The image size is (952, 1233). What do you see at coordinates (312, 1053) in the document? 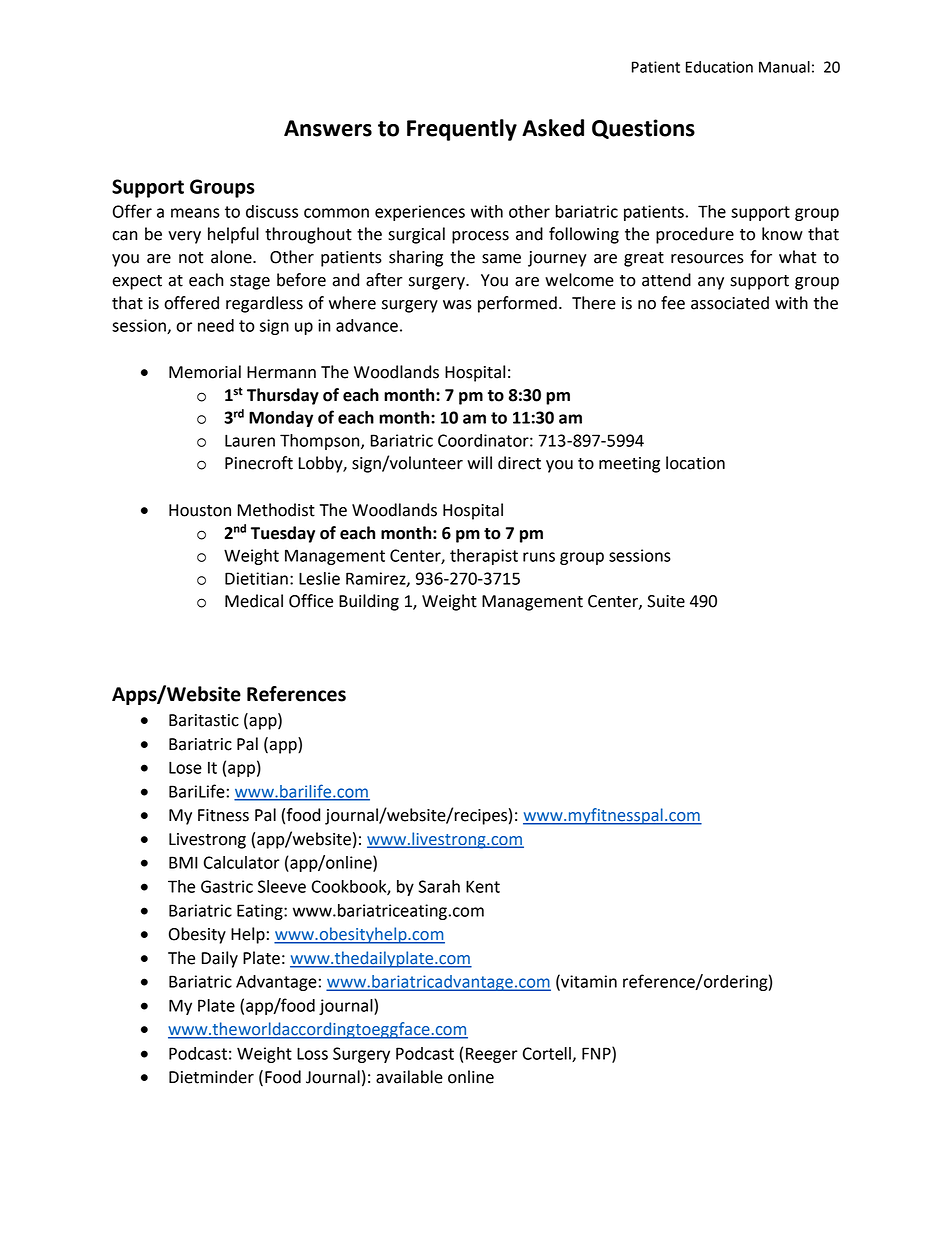
I see `Loss` at bounding box center [312, 1053].
